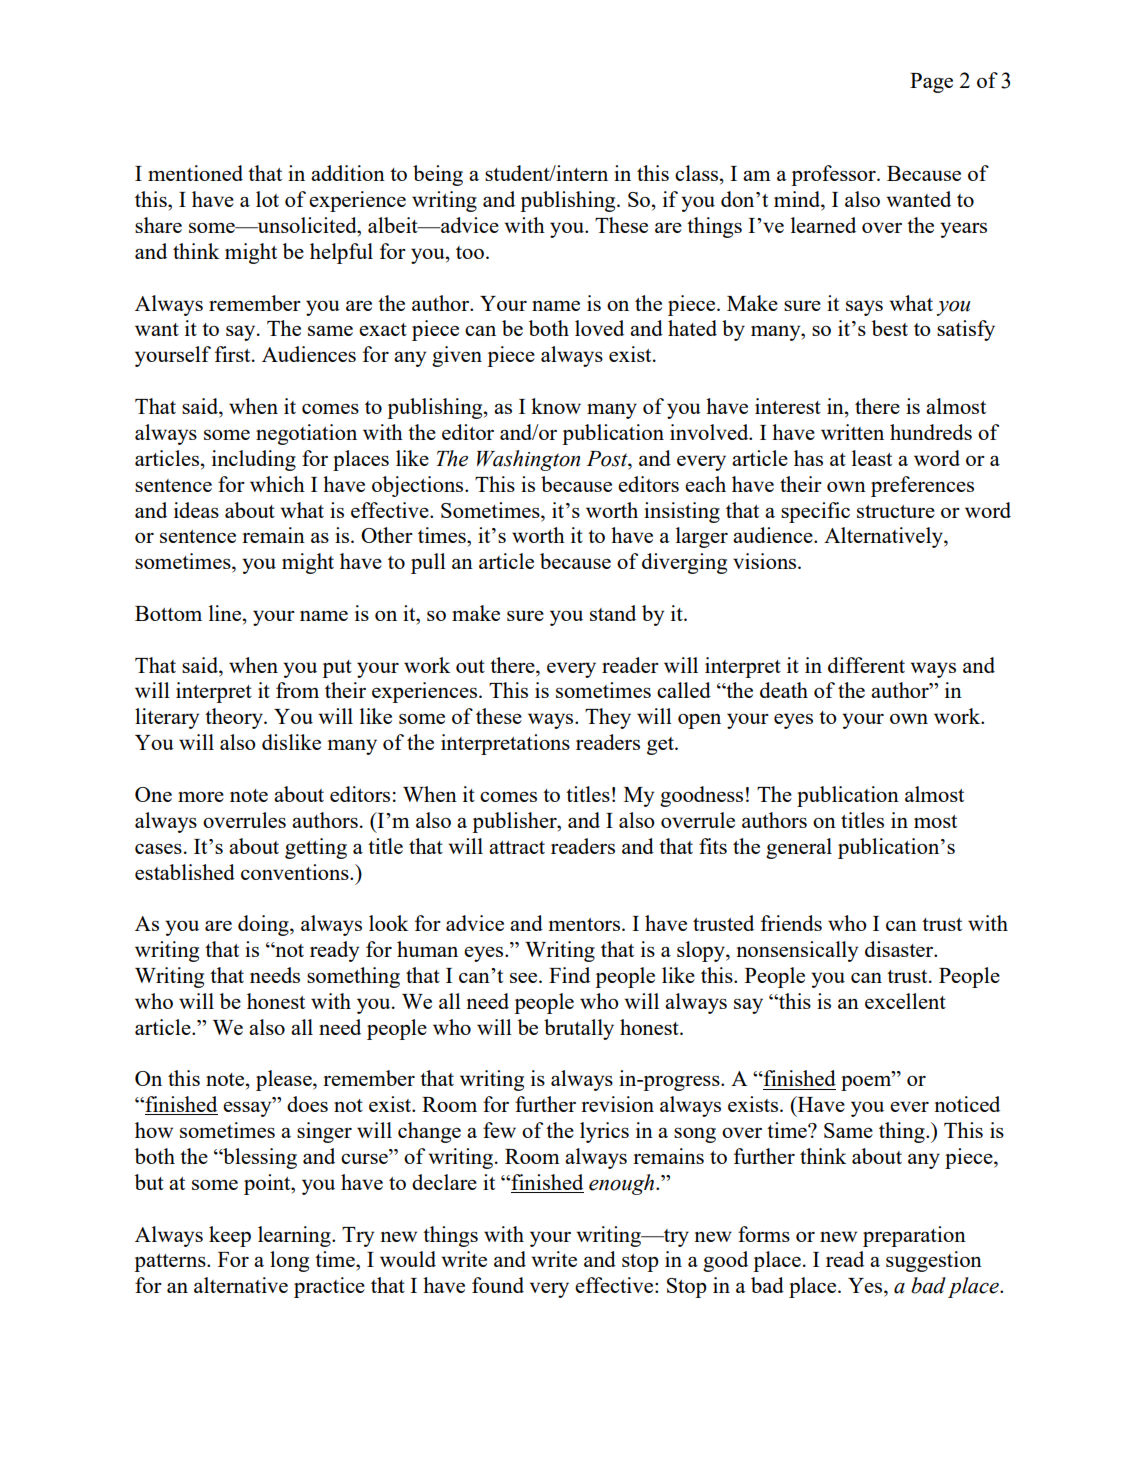 Image resolution: width=1147 pixels, height=1484 pixels. I want to click on keep, so click(230, 1236).
